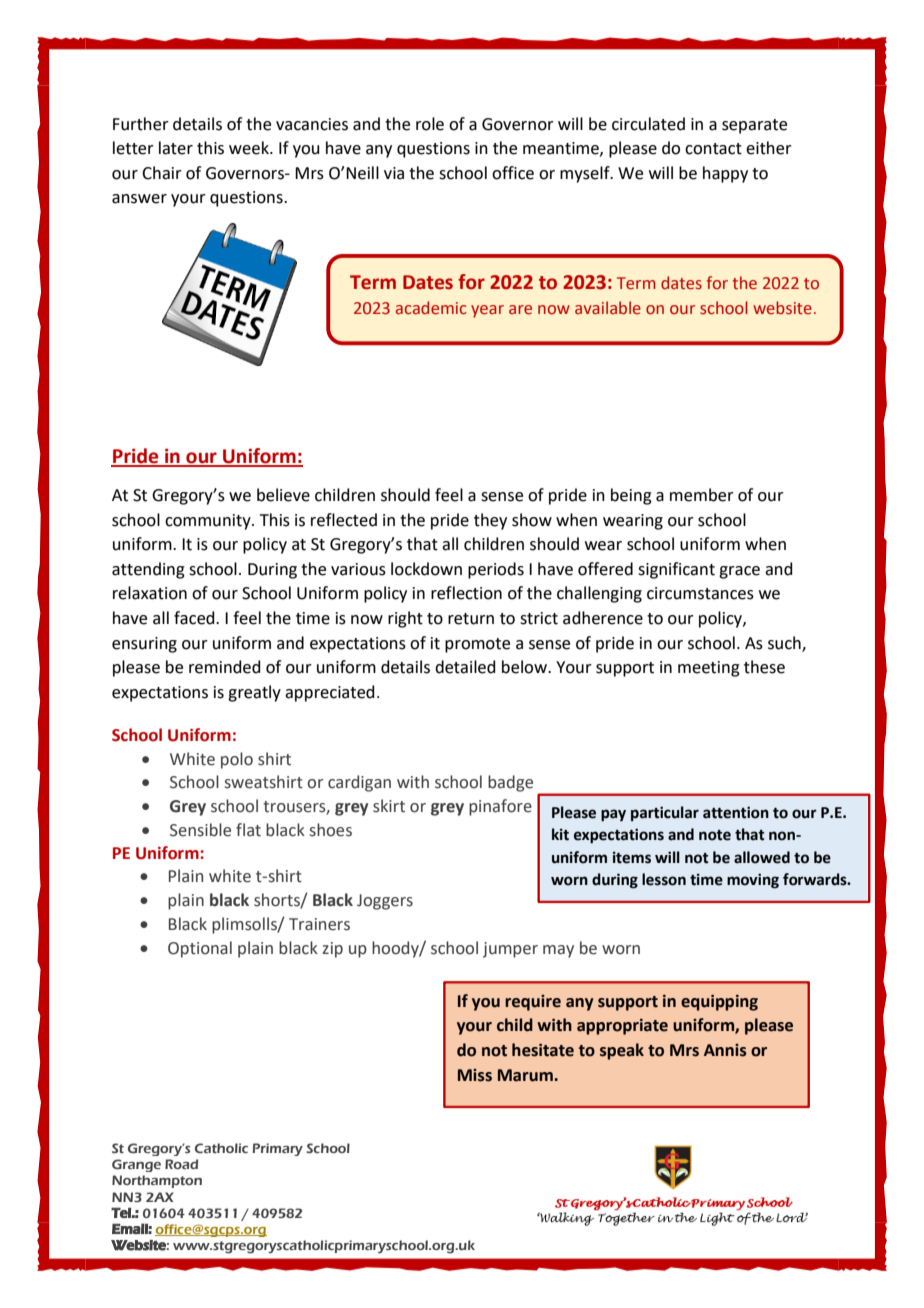 The height and width of the screenshot is (1308, 924). I want to click on role, so click(430, 124).
